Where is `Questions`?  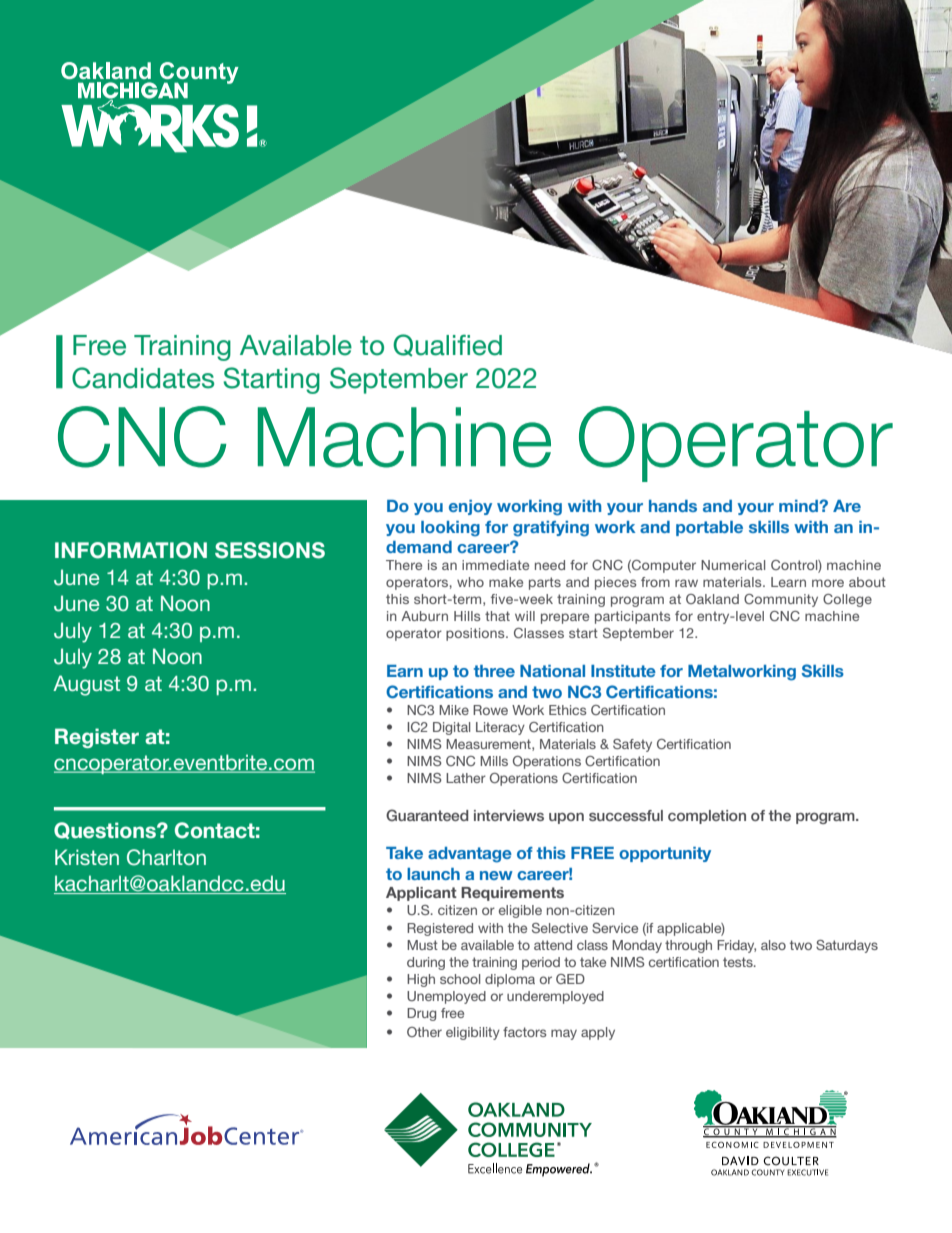 Questions is located at coordinates (106, 830).
